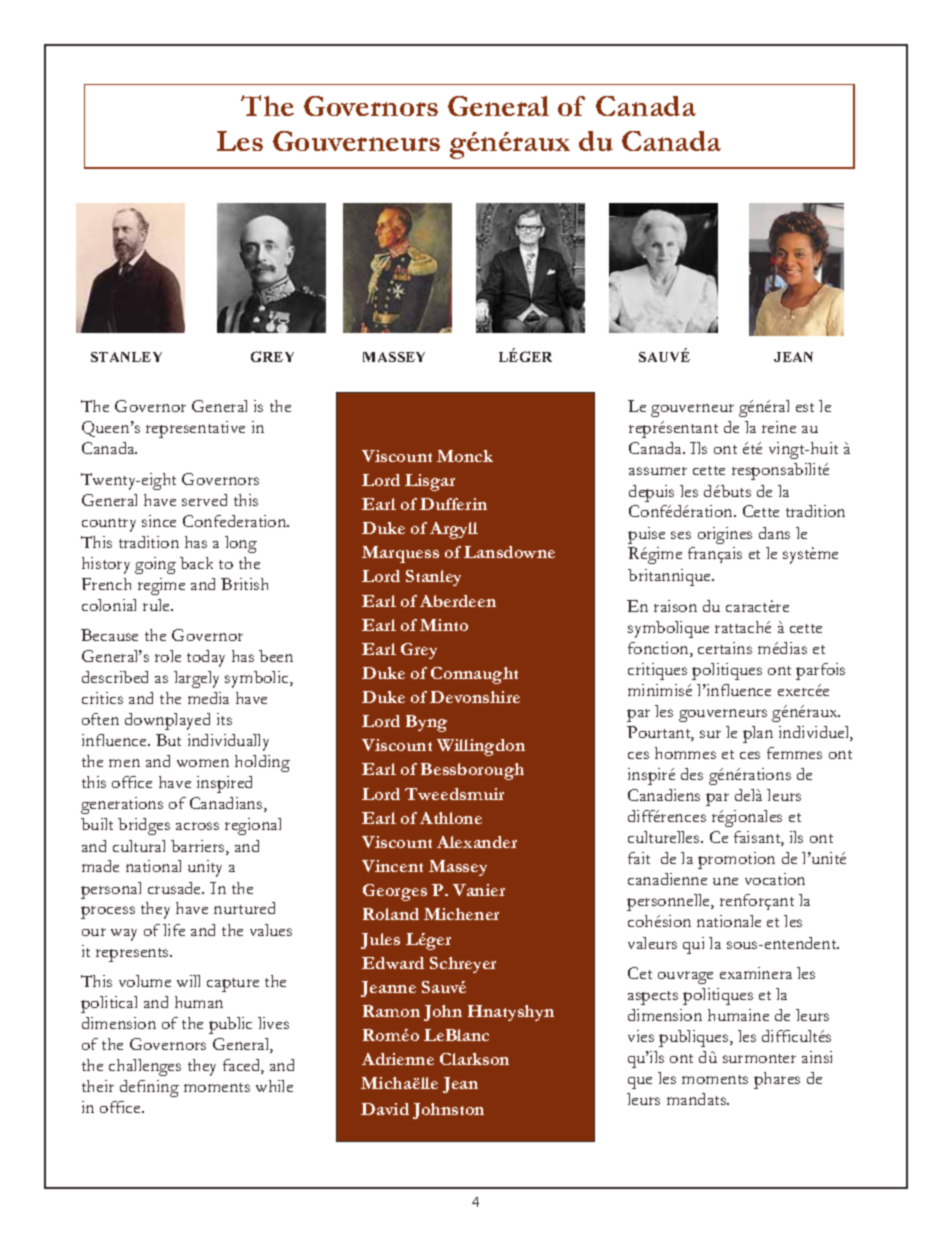 The width and height of the screenshot is (952, 1233). What do you see at coordinates (393, 963) in the screenshot?
I see `Edward` at bounding box center [393, 963].
